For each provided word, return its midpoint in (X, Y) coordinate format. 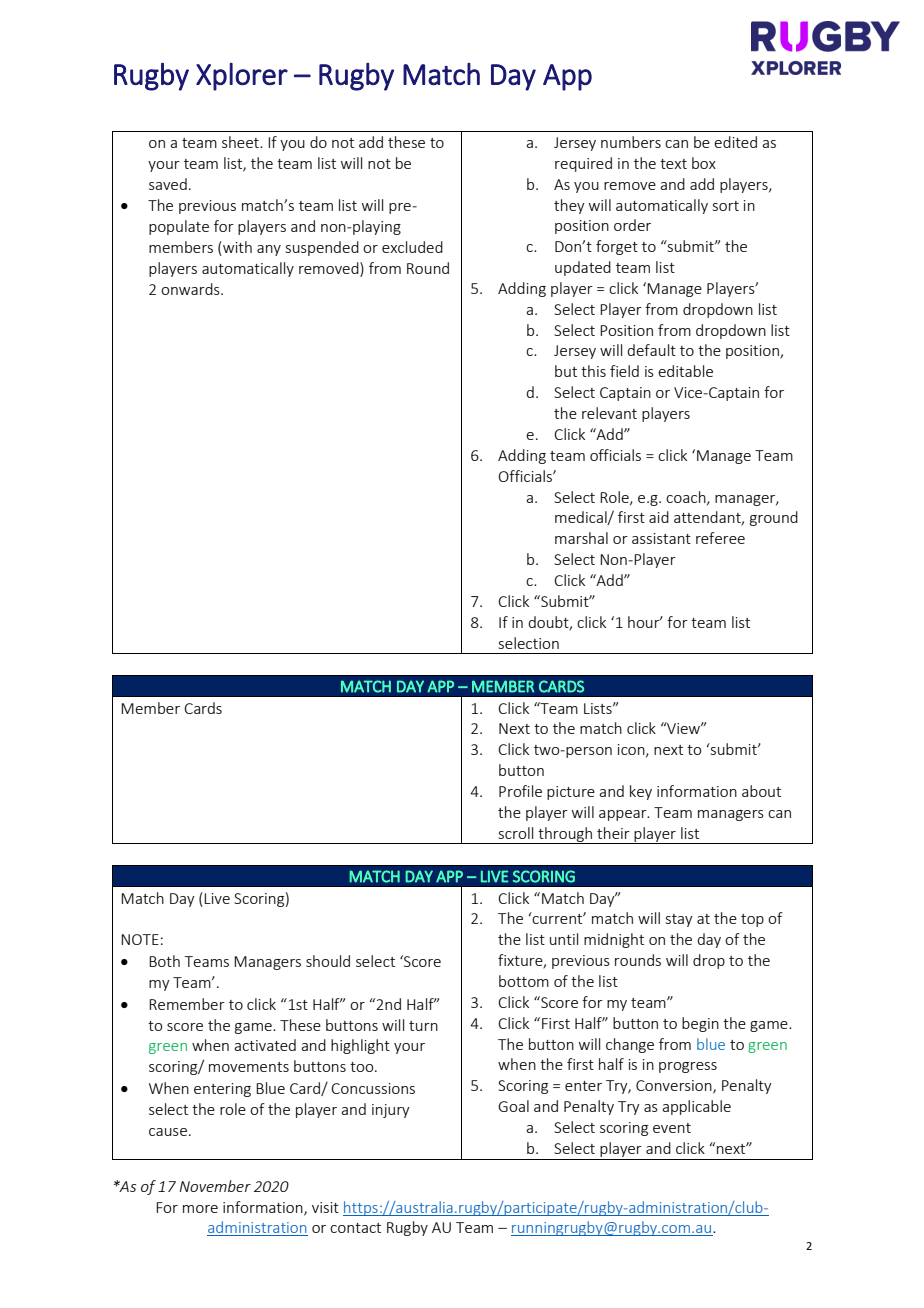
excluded (412, 247)
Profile (520, 791)
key (641, 792)
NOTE (140, 939)
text (673, 164)
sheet (241, 142)
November (215, 1186)
